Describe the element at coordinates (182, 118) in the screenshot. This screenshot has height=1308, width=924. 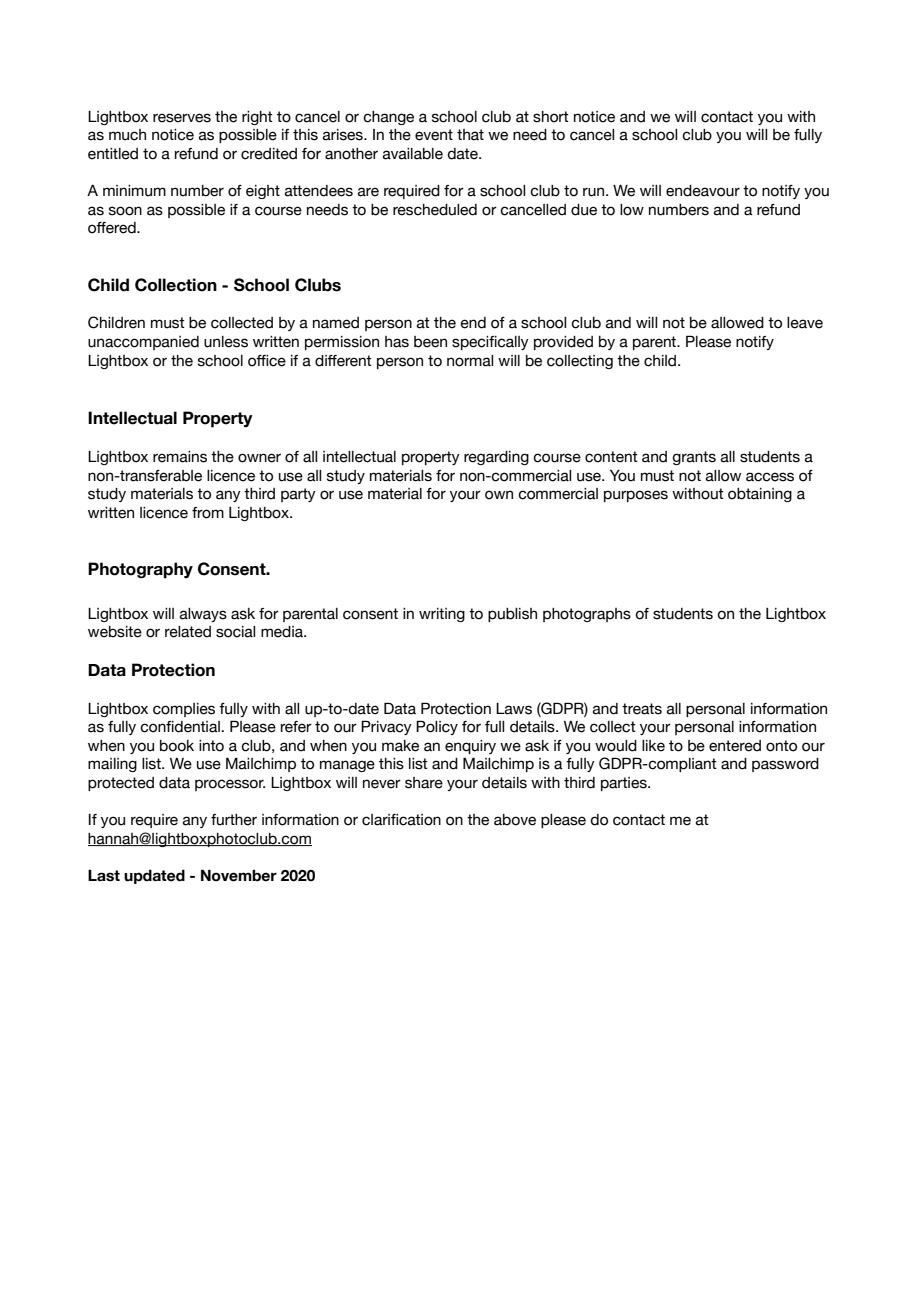
I see `reserves` at that location.
